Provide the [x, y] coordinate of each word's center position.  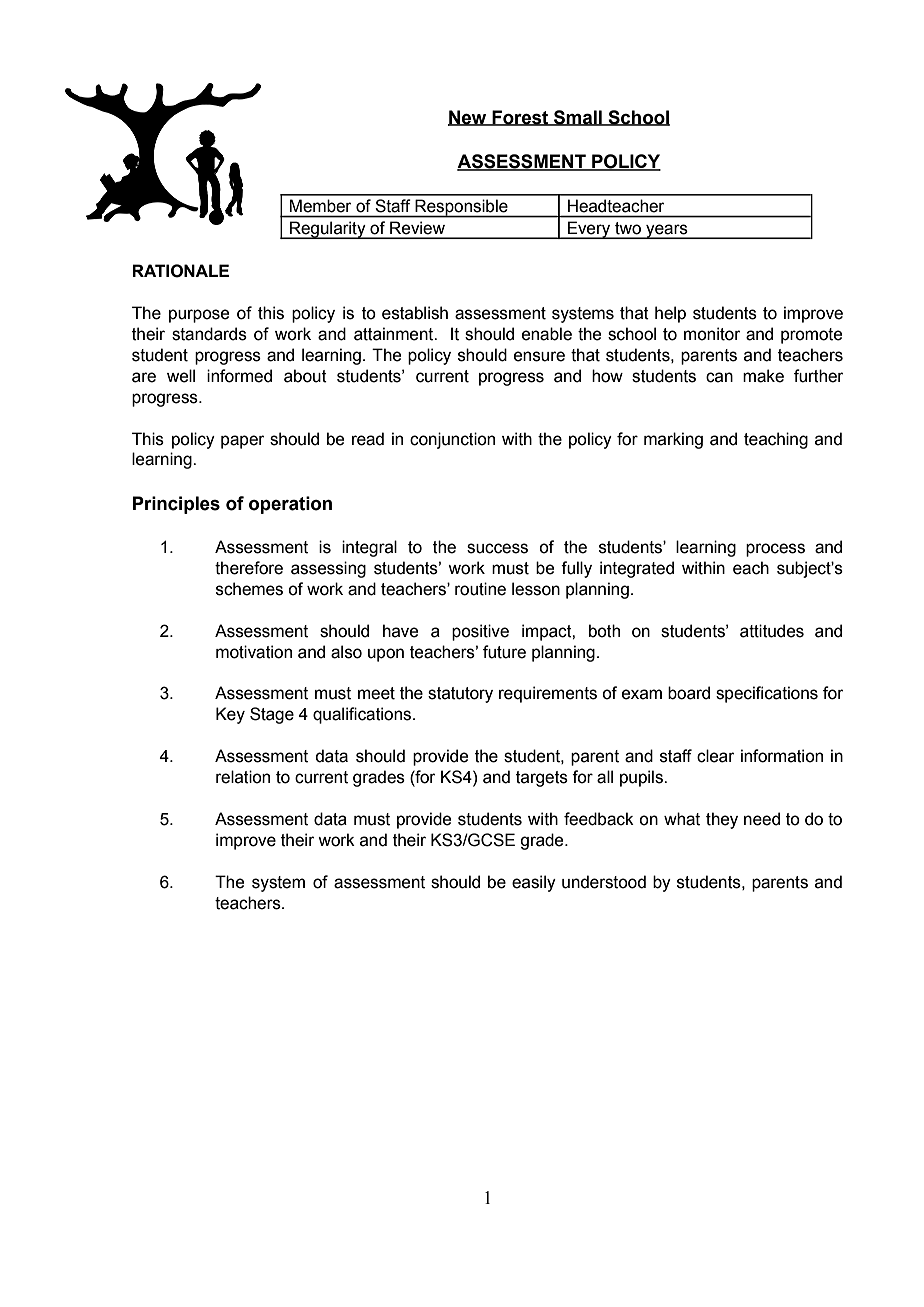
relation [243, 777]
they [722, 820]
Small [578, 118]
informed [239, 376]
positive [480, 632]
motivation [254, 652]
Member [320, 206]
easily [534, 883]
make [763, 376]
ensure [539, 356]
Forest [520, 118]
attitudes [772, 631]
